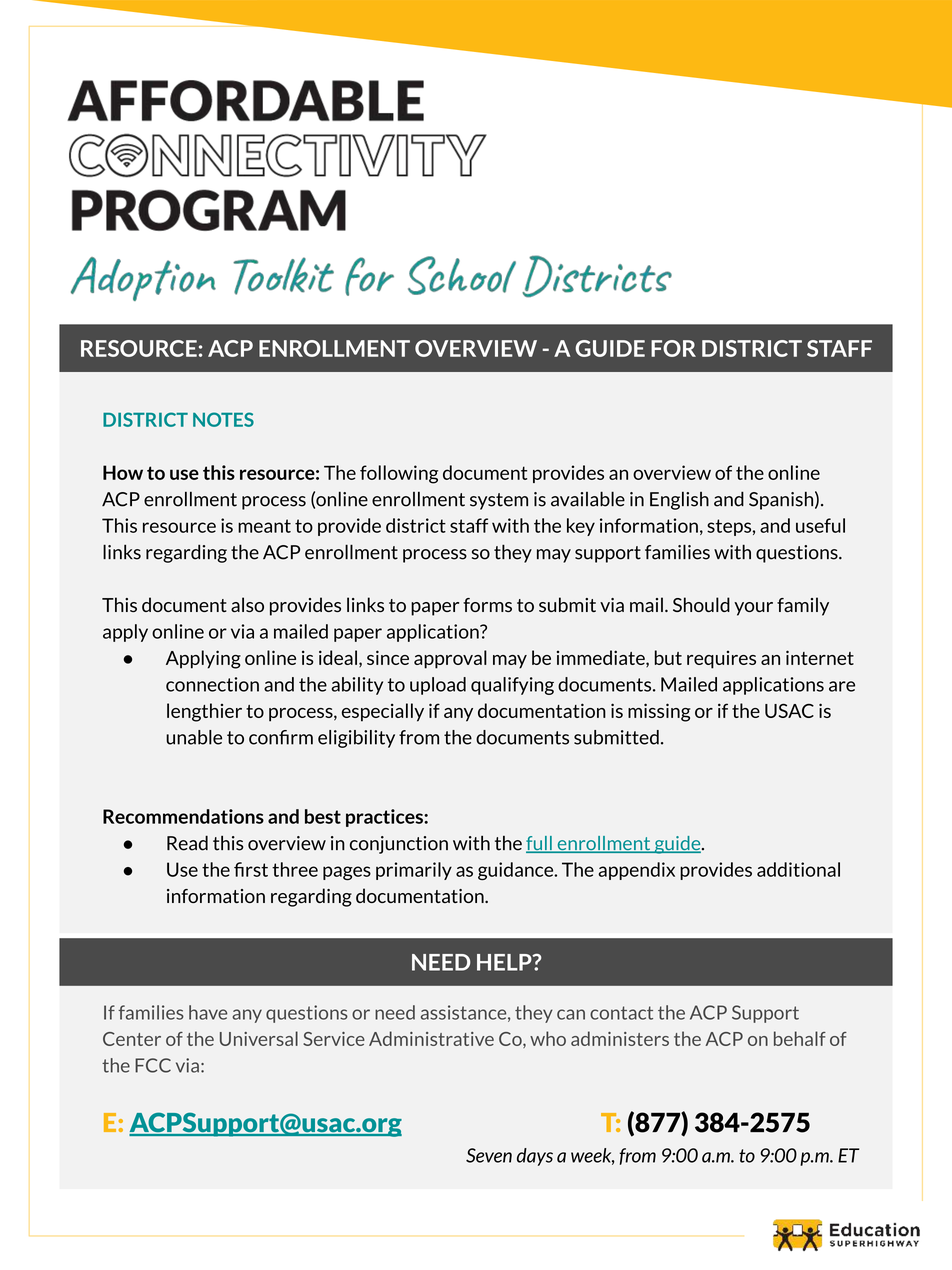  Describe the element at coordinates (489, 1155) in the page. I see `Seven` at that location.
